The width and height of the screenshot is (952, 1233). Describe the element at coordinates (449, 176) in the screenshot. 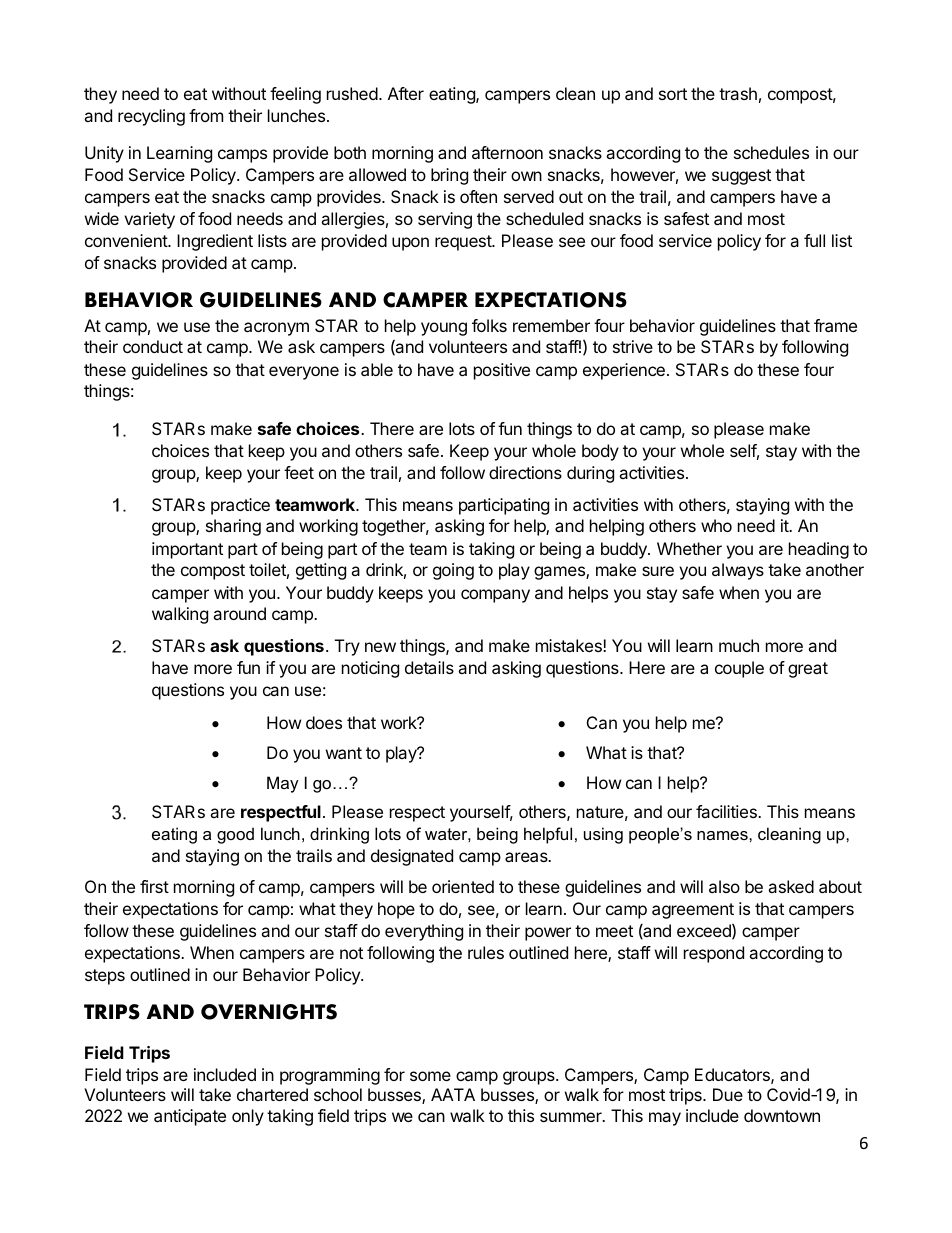

I see `bring` at that location.
